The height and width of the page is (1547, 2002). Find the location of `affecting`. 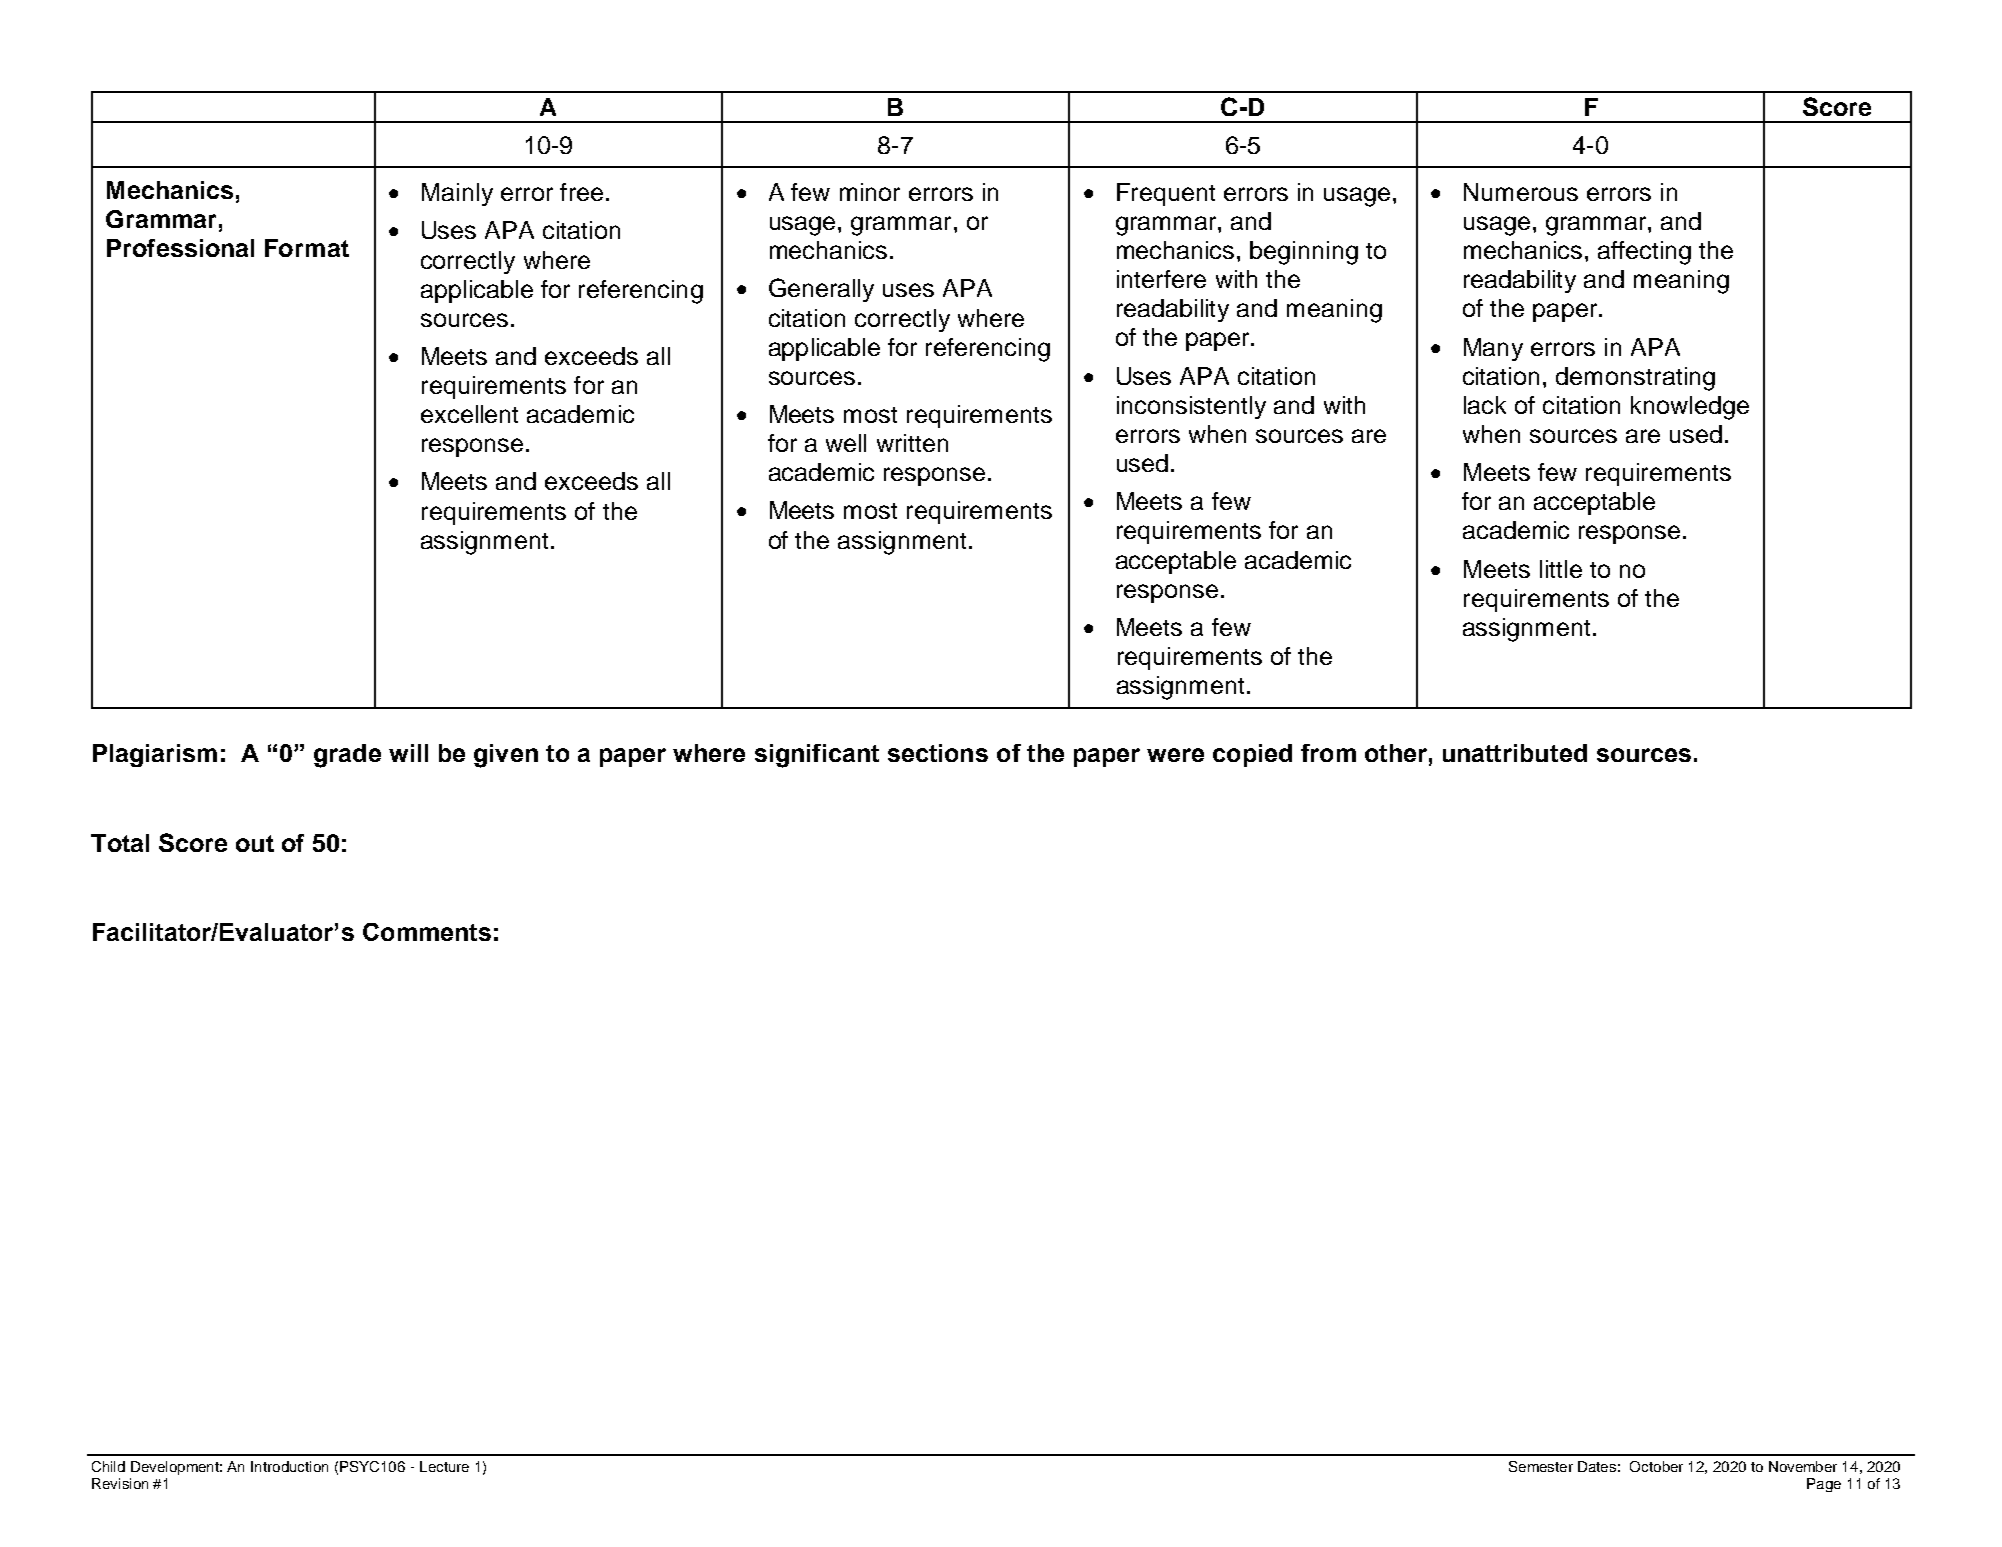

affecting is located at coordinates (1644, 253).
